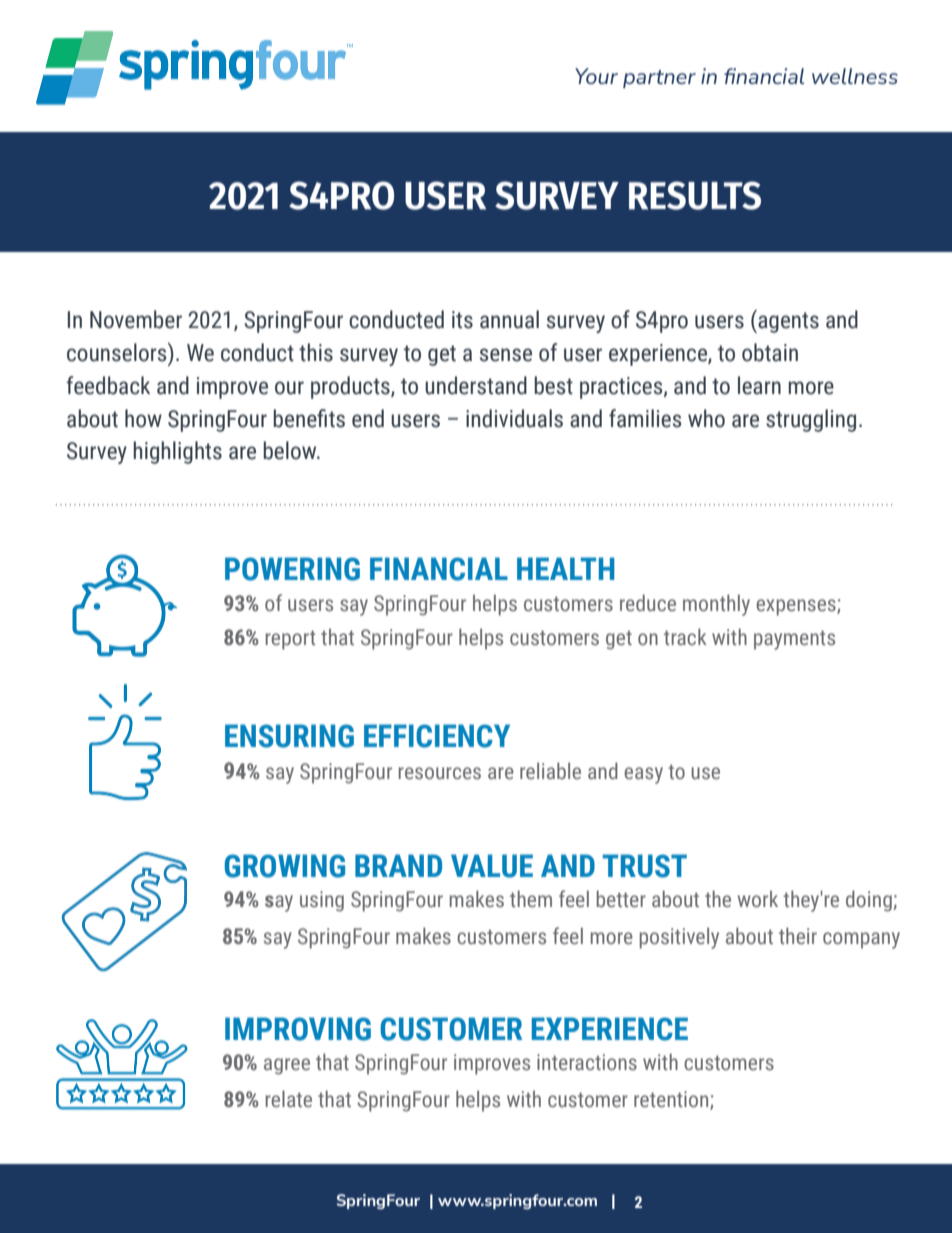  Describe the element at coordinates (292, 569) in the screenshot. I see `POWERING` at that location.
